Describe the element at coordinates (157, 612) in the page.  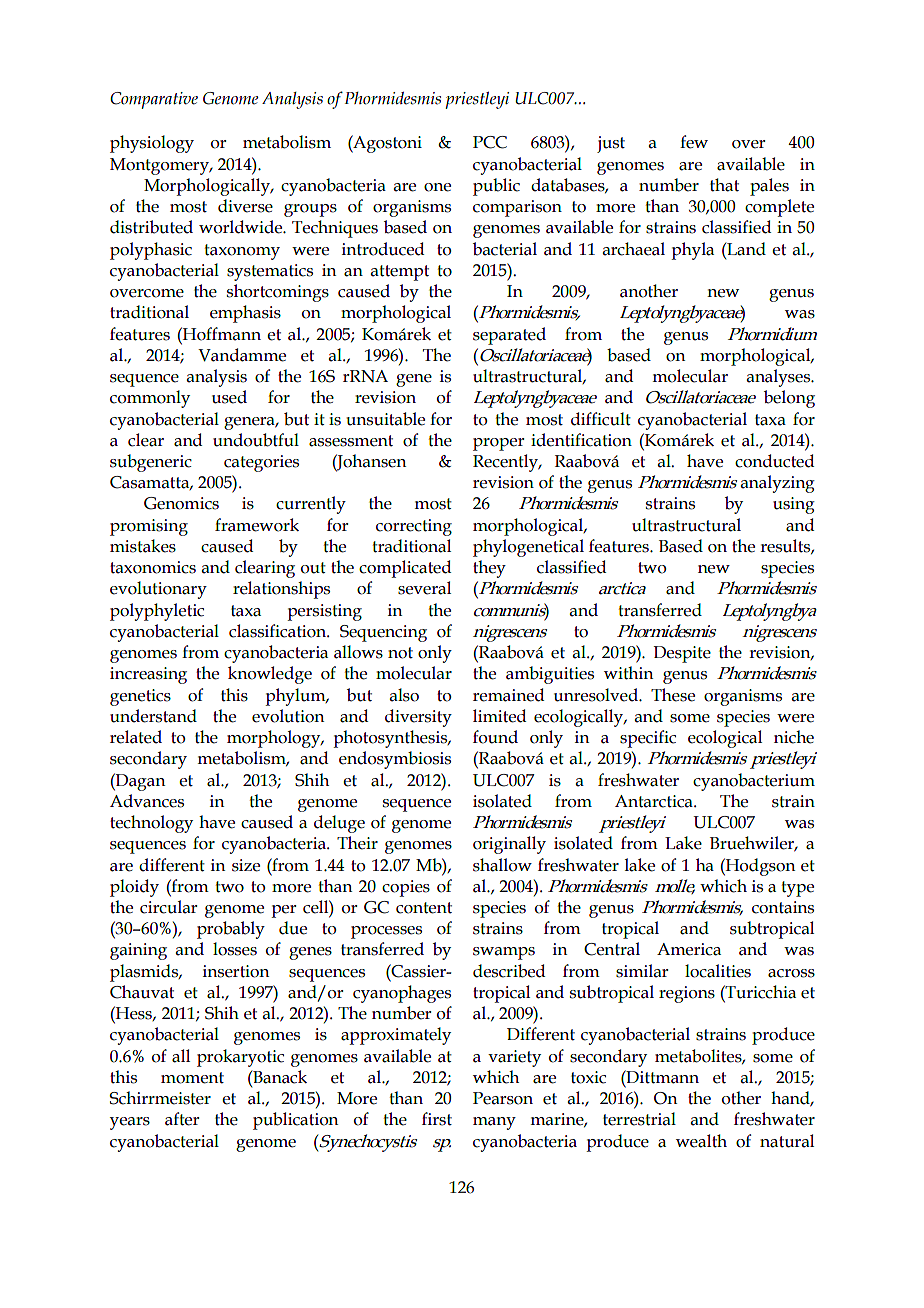
I see `polyphyletic` at that location.
